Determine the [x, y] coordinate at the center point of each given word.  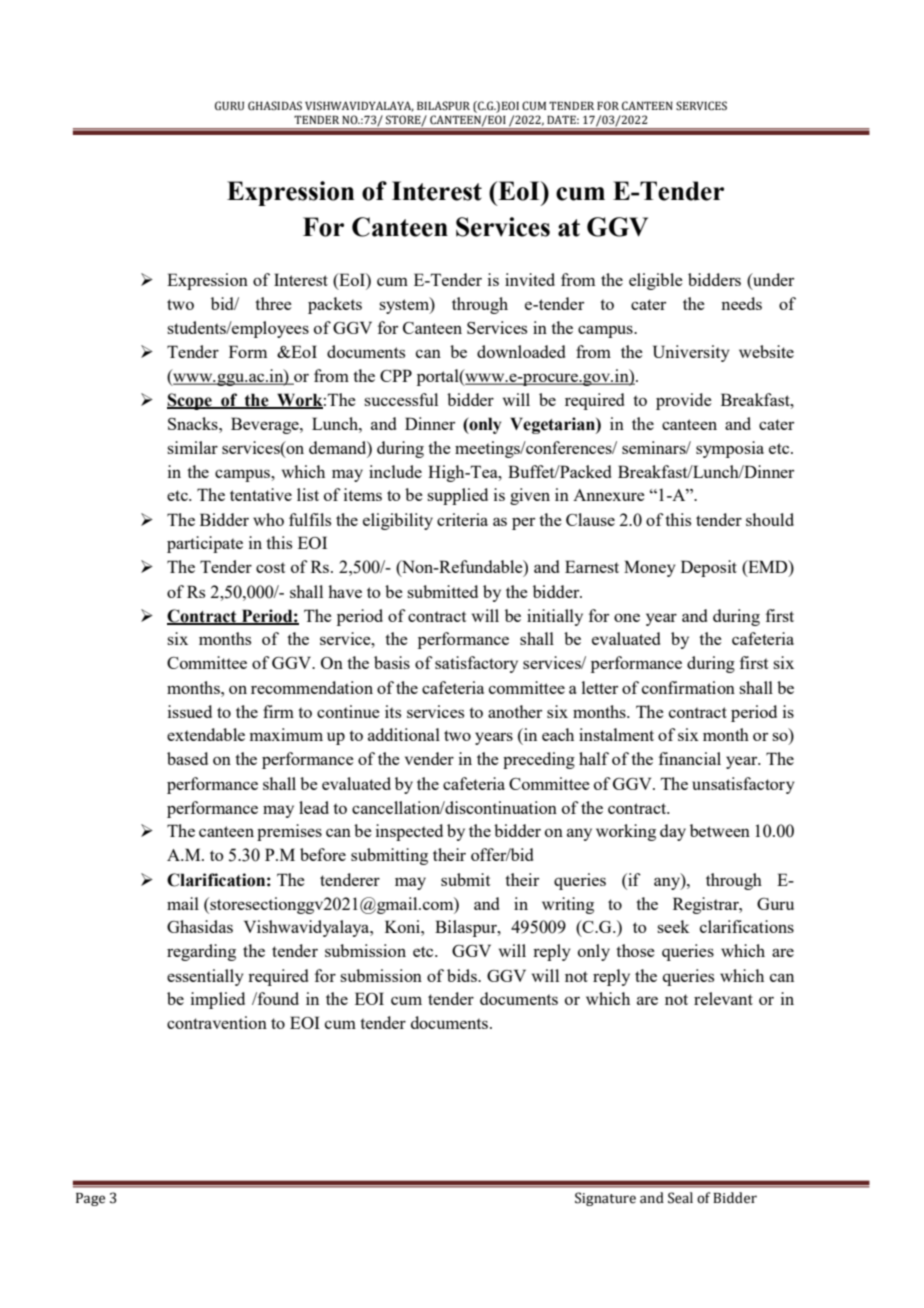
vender [429, 758]
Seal [680, 1198]
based [187, 758]
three [273, 303]
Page [90, 1199]
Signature [605, 1199]
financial [690, 758]
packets [335, 305]
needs [741, 303]
